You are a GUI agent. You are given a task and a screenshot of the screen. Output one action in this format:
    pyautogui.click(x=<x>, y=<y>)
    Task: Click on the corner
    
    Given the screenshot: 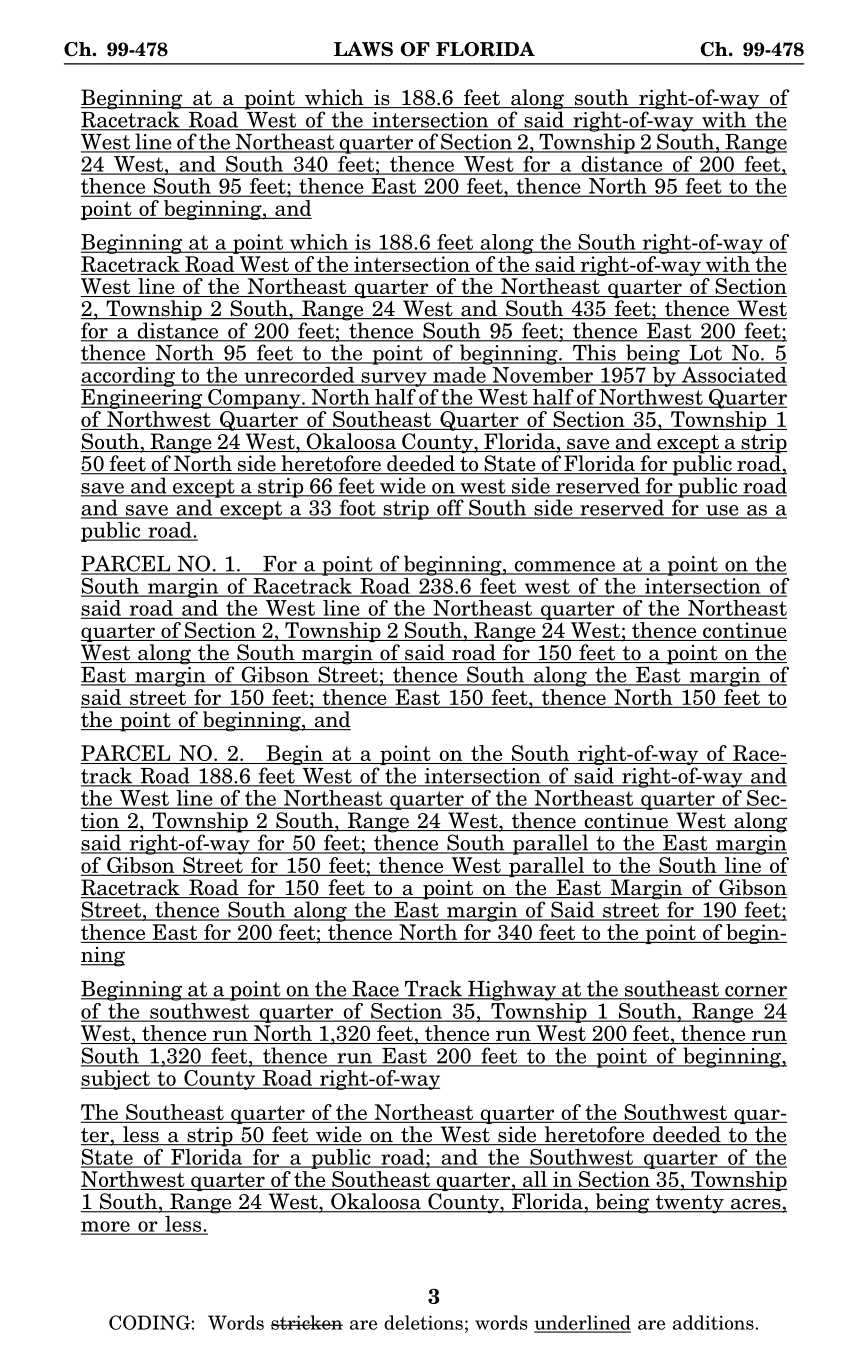 What is the action you would take?
    pyautogui.click(x=755, y=992)
